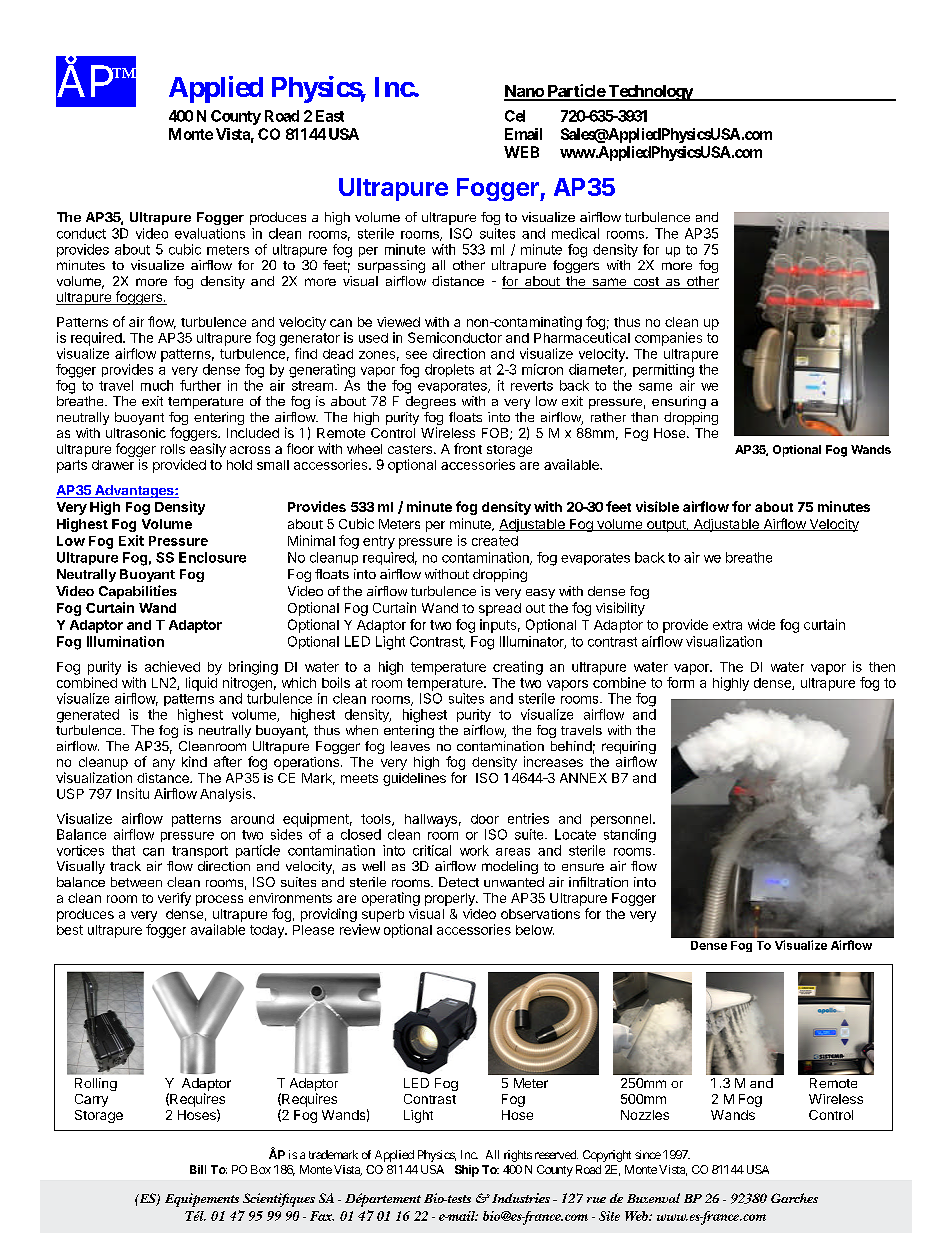 This screenshot has height=1233, width=952. Describe the element at coordinates (650, 93) in the screenshot. I see `Technology` at that location.
